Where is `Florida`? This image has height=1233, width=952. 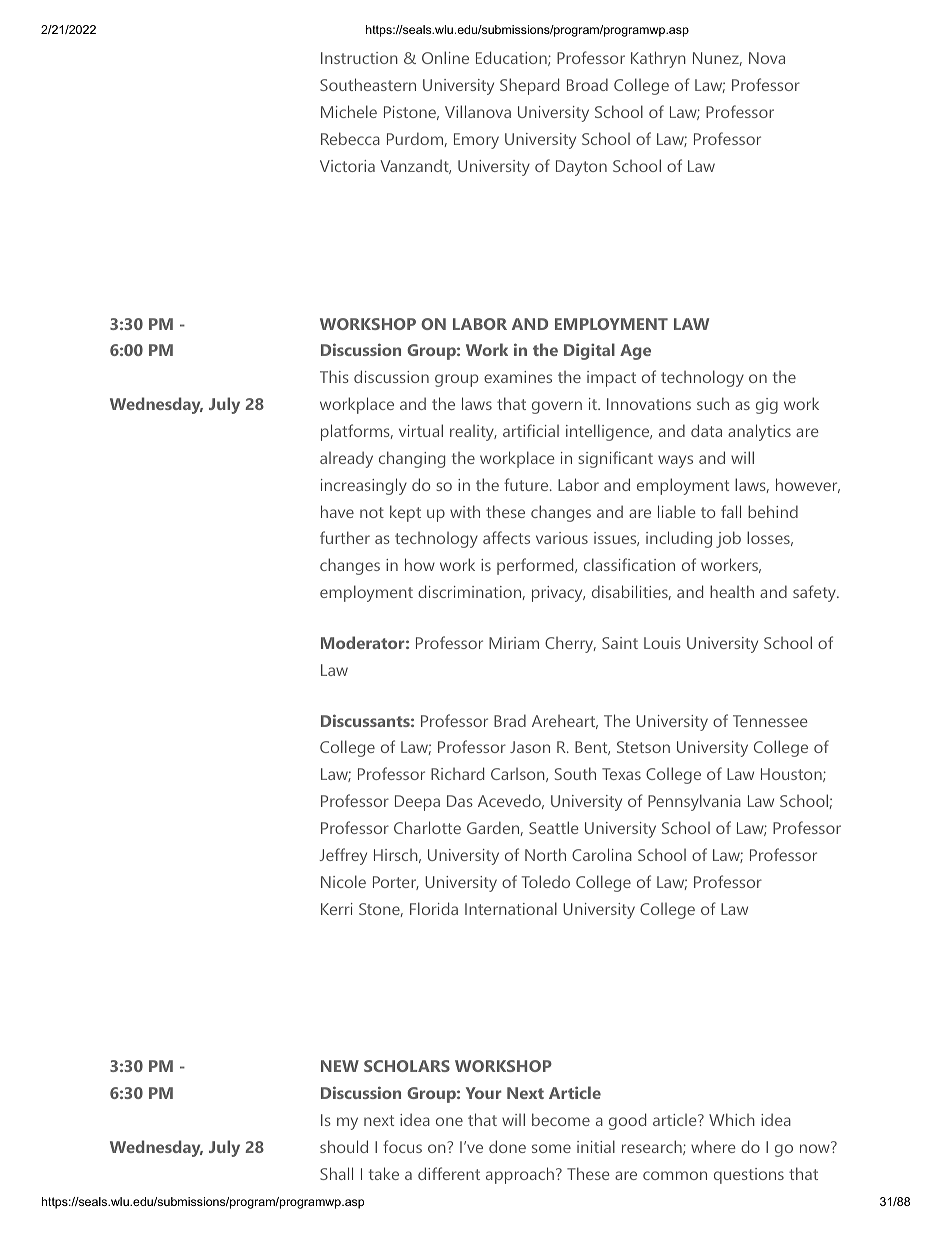
Florida is located at coordinates (434, 908).
